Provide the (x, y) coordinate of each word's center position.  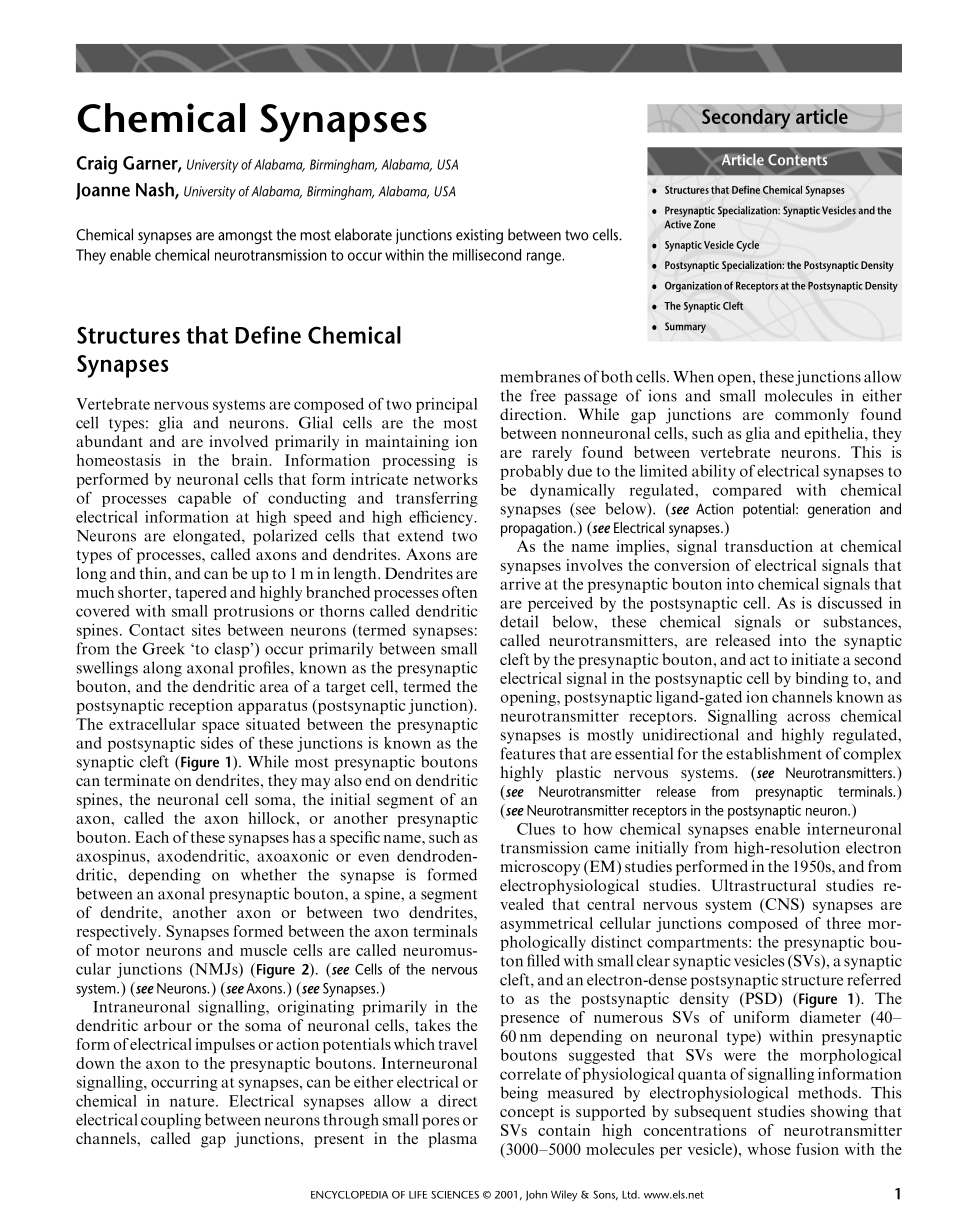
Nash (156, 190)
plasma (452, 1140)
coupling (171, 1121)
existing (479, 236)
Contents (797, 160)
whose (769, 1149)
